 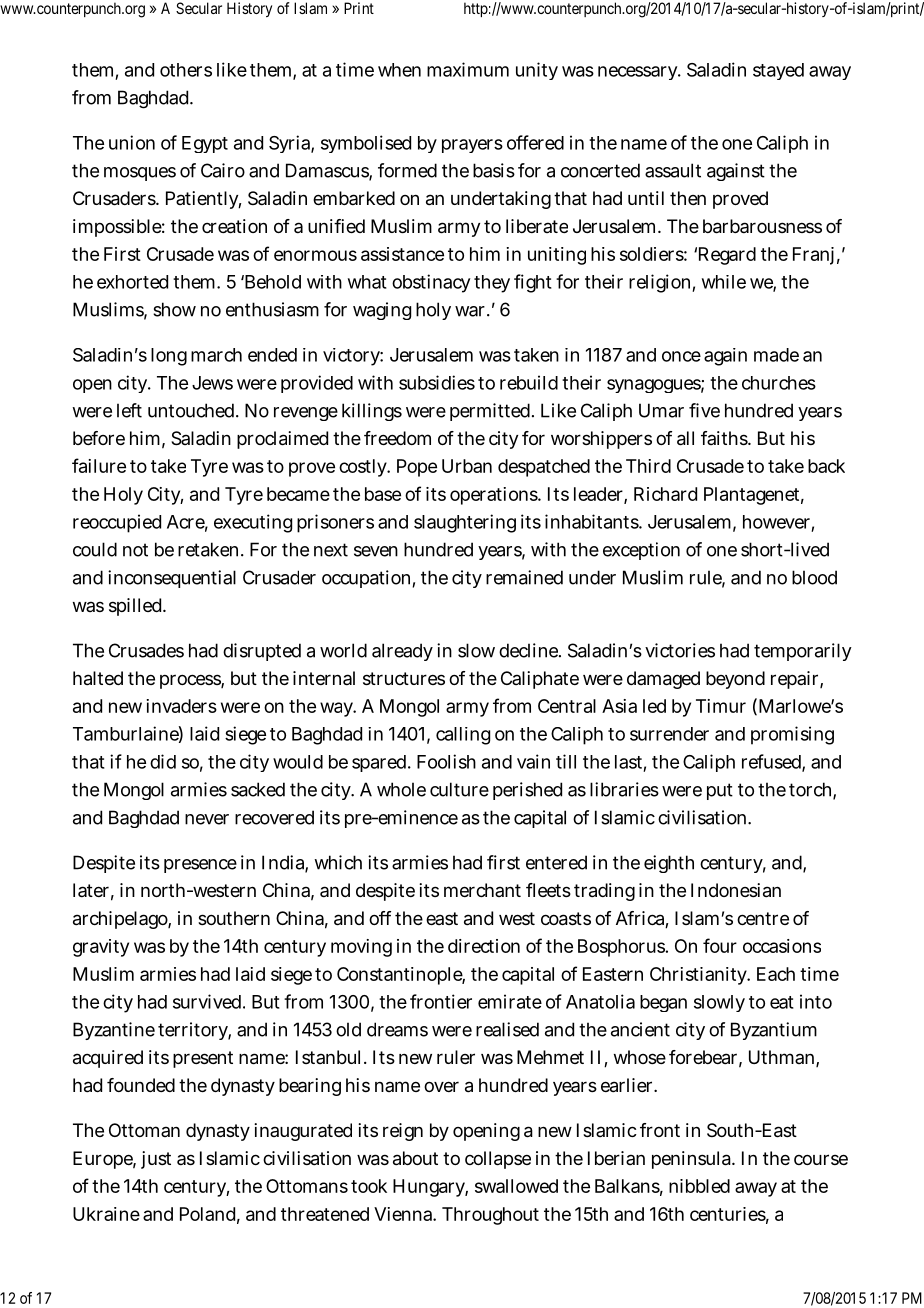 What do you see at coordinates (699, 1186) in the screenshot?
I see `nibbled` at bounding box center [699, 1186].
